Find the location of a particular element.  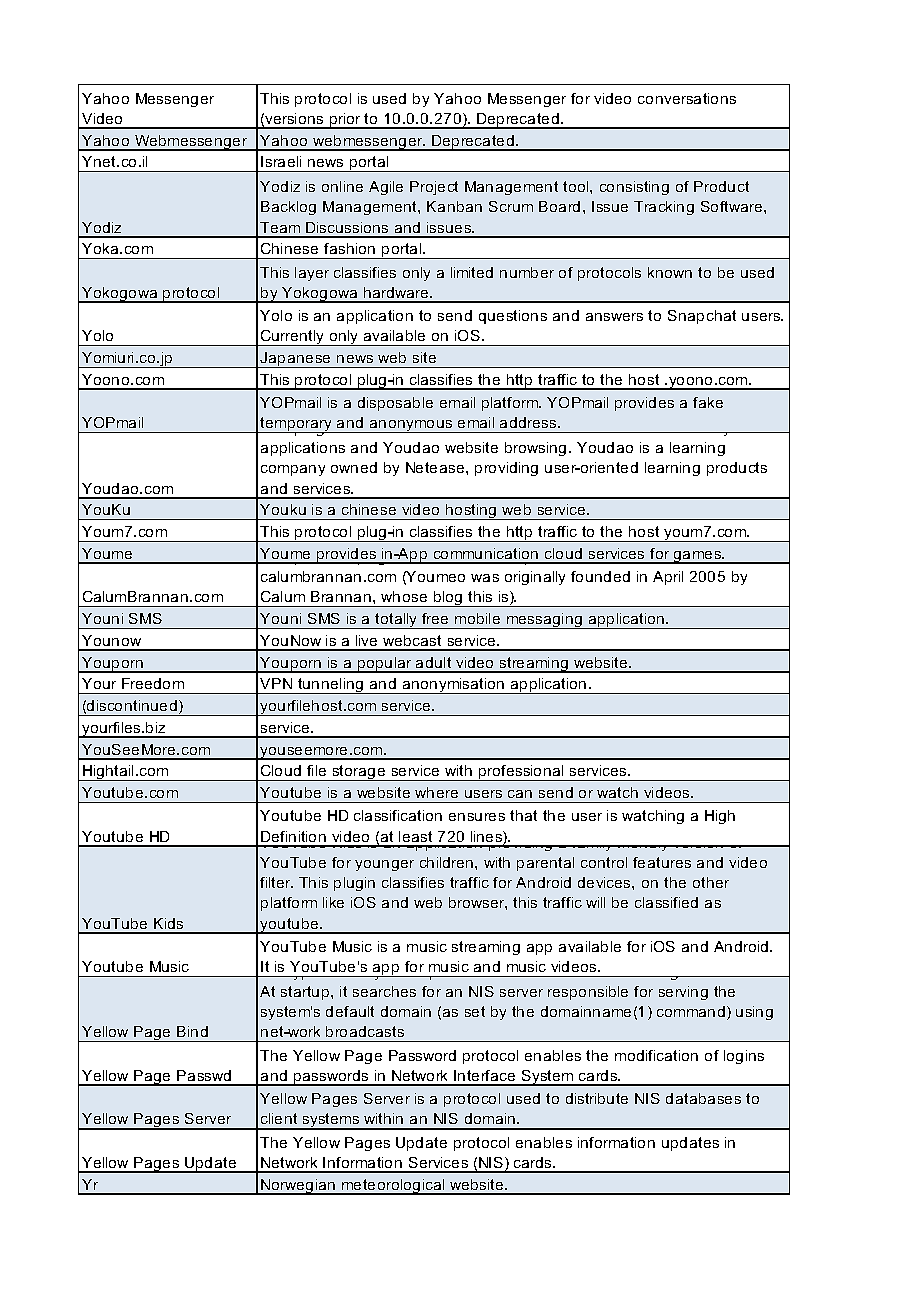

prior is located at coordinates (345, 121).
